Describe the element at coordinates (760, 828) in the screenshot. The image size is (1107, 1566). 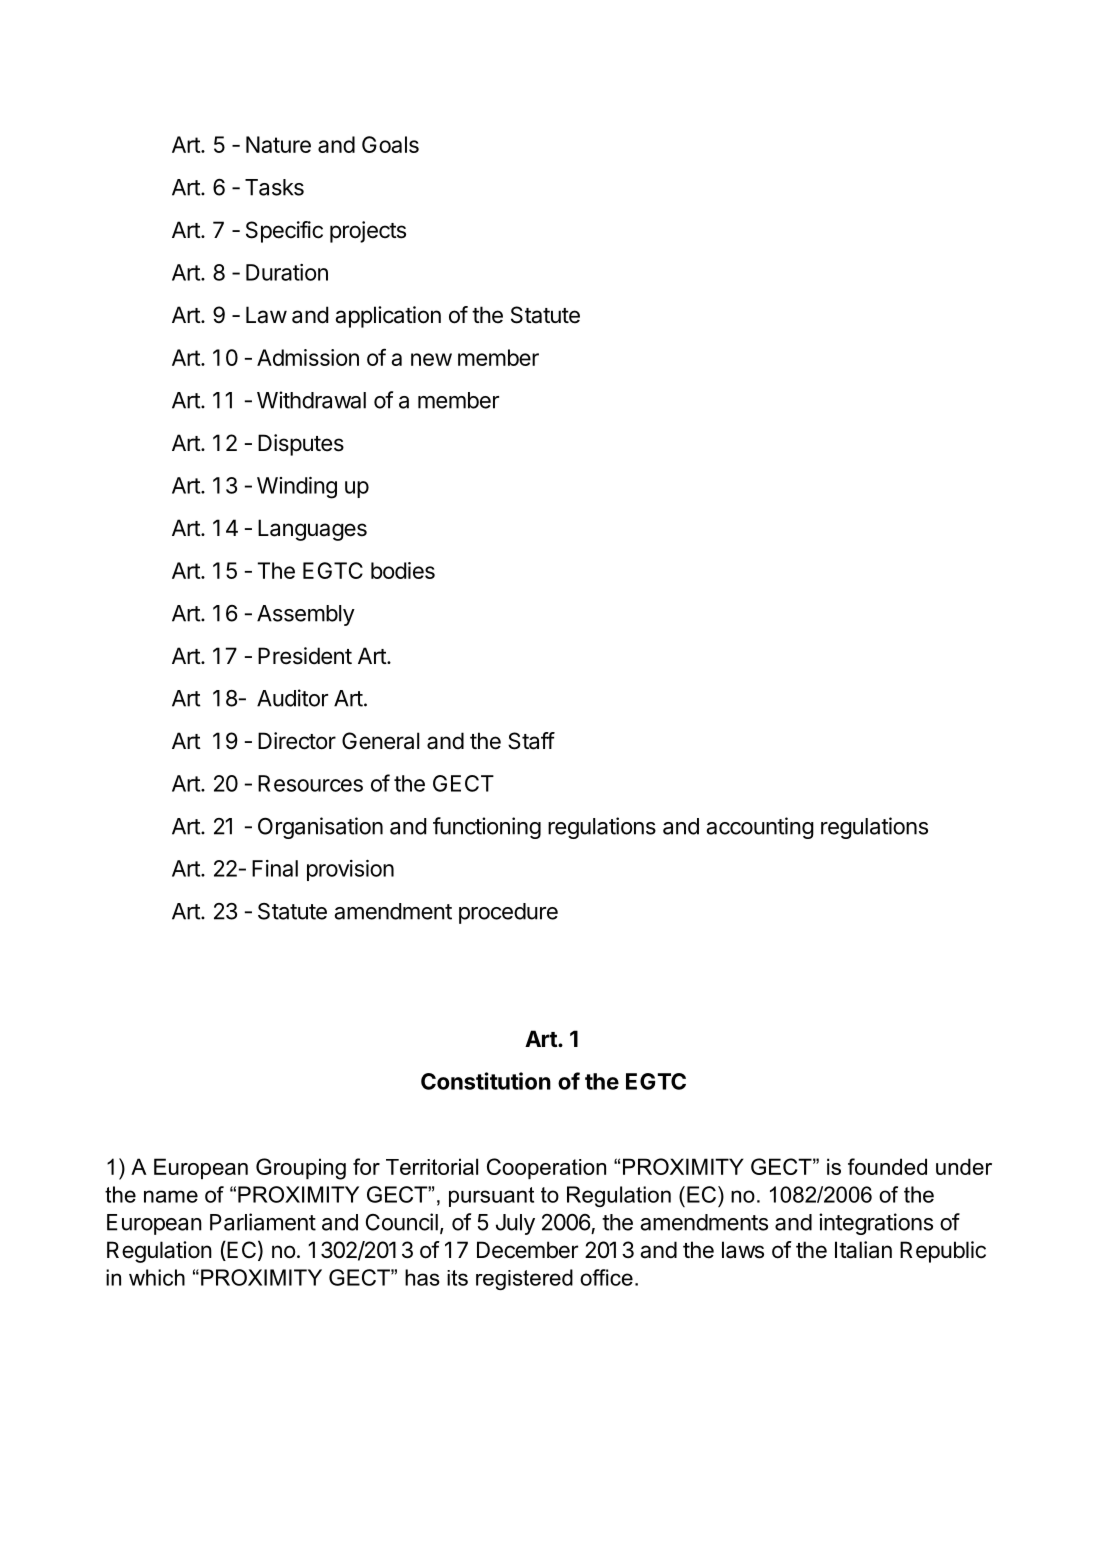
I see `accounting` at that location.
